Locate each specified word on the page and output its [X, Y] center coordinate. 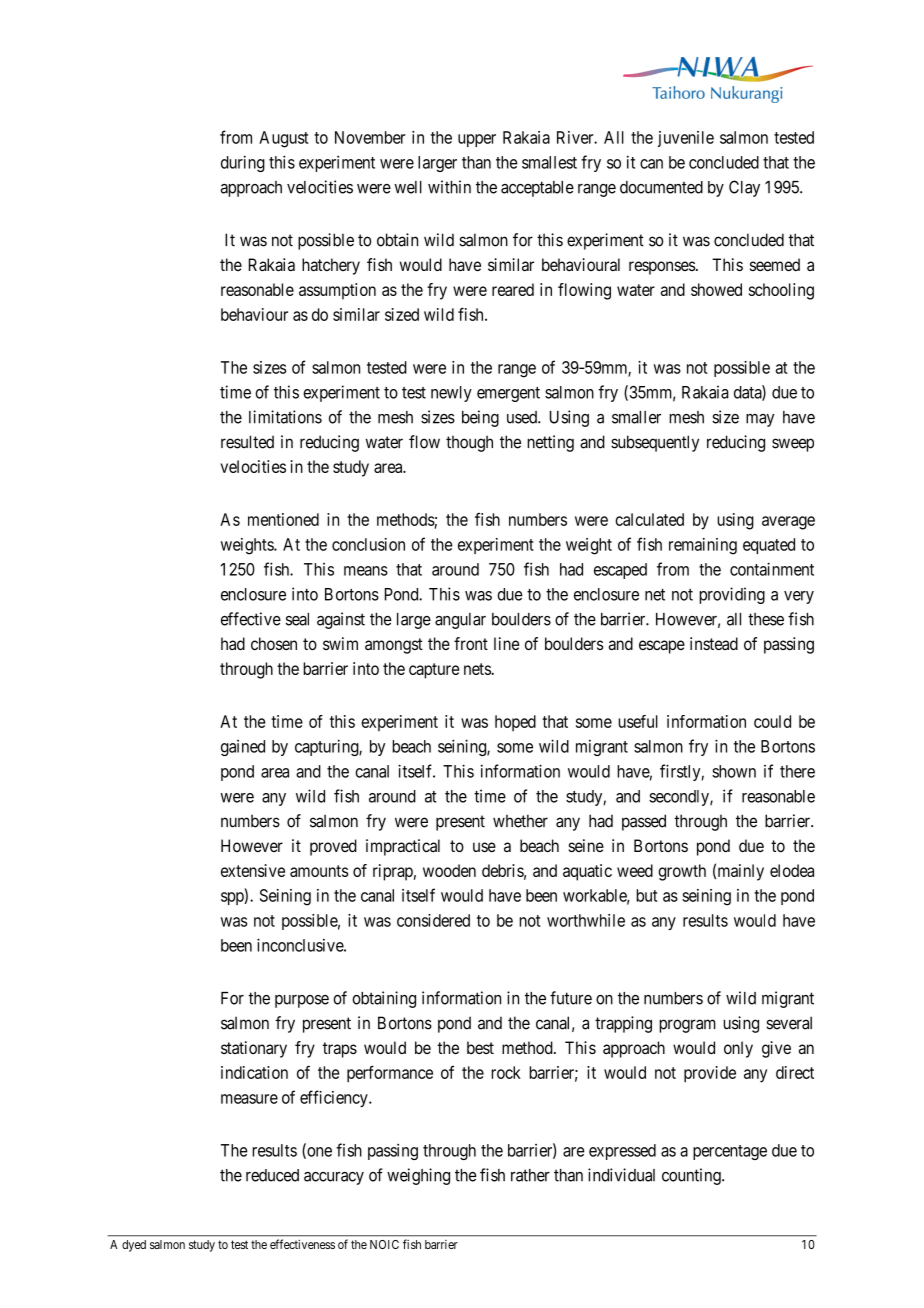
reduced [272, 1175]
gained [243, 748]
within [449, 187]
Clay [744, 188]
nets [478, 669]
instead [714, 643]
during [243, 163]
